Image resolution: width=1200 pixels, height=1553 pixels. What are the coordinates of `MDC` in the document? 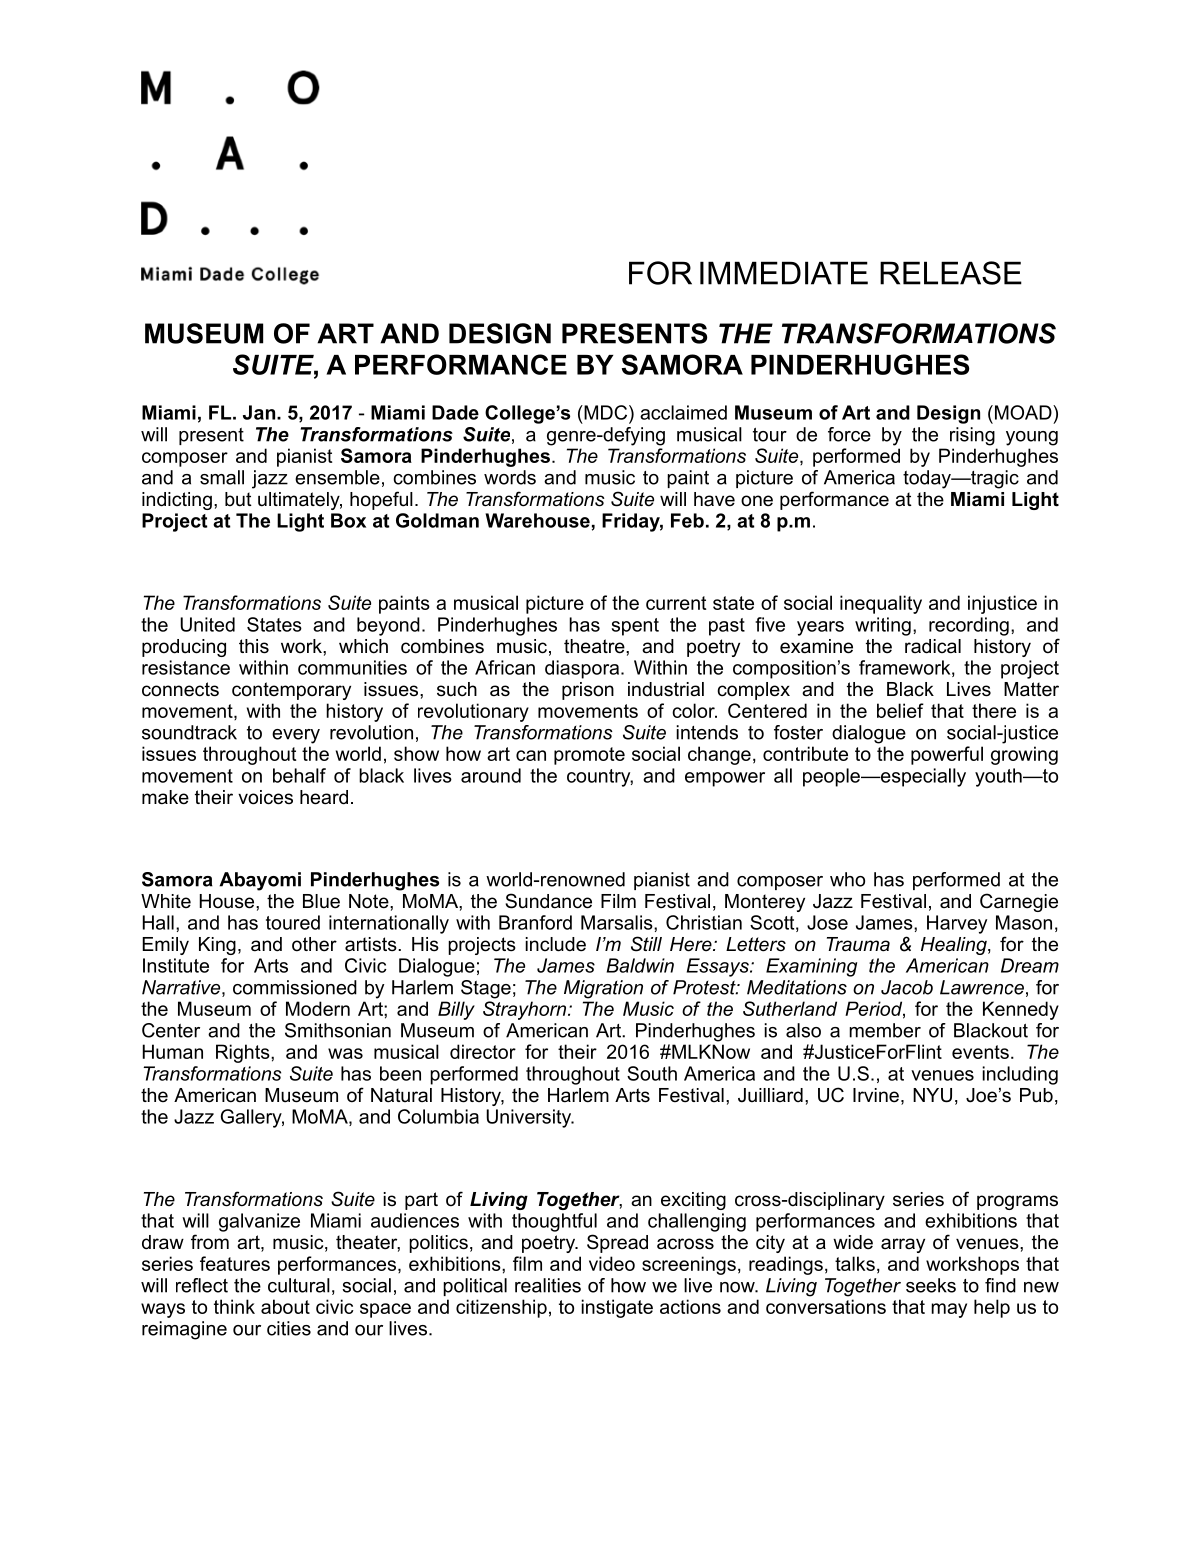 It's located at (606, 412).
